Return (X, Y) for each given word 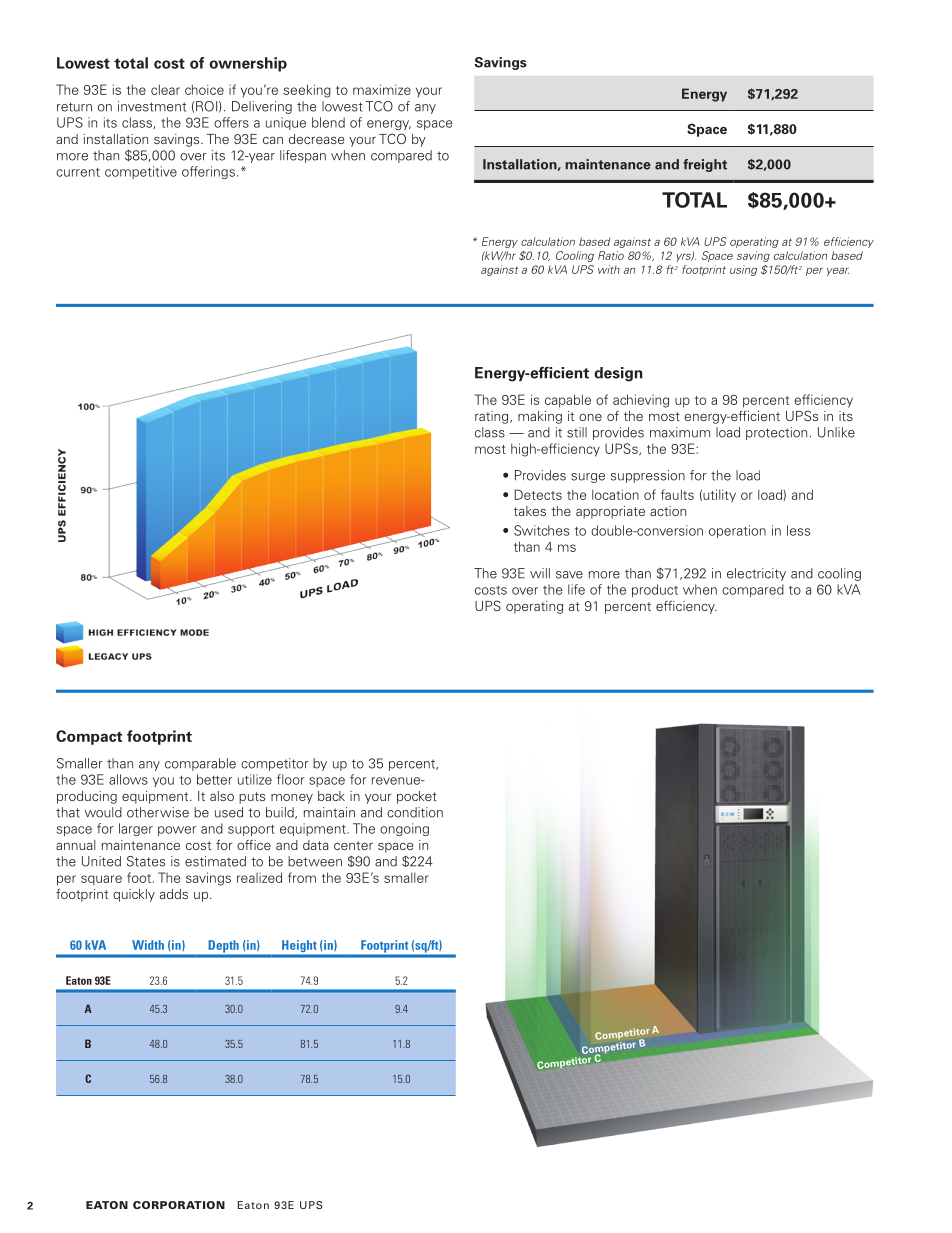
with (609, 269)
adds (174, 894)
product (655, 590)
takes (530, 511)
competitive (141, 172)
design (618, 374)
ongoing (404, 829)
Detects (538, 494)
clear (165, 89)
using (743, 270)
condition (415, 812)
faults (677, 494)
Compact (89, 737)
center (353, 845)
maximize (382, 89)
